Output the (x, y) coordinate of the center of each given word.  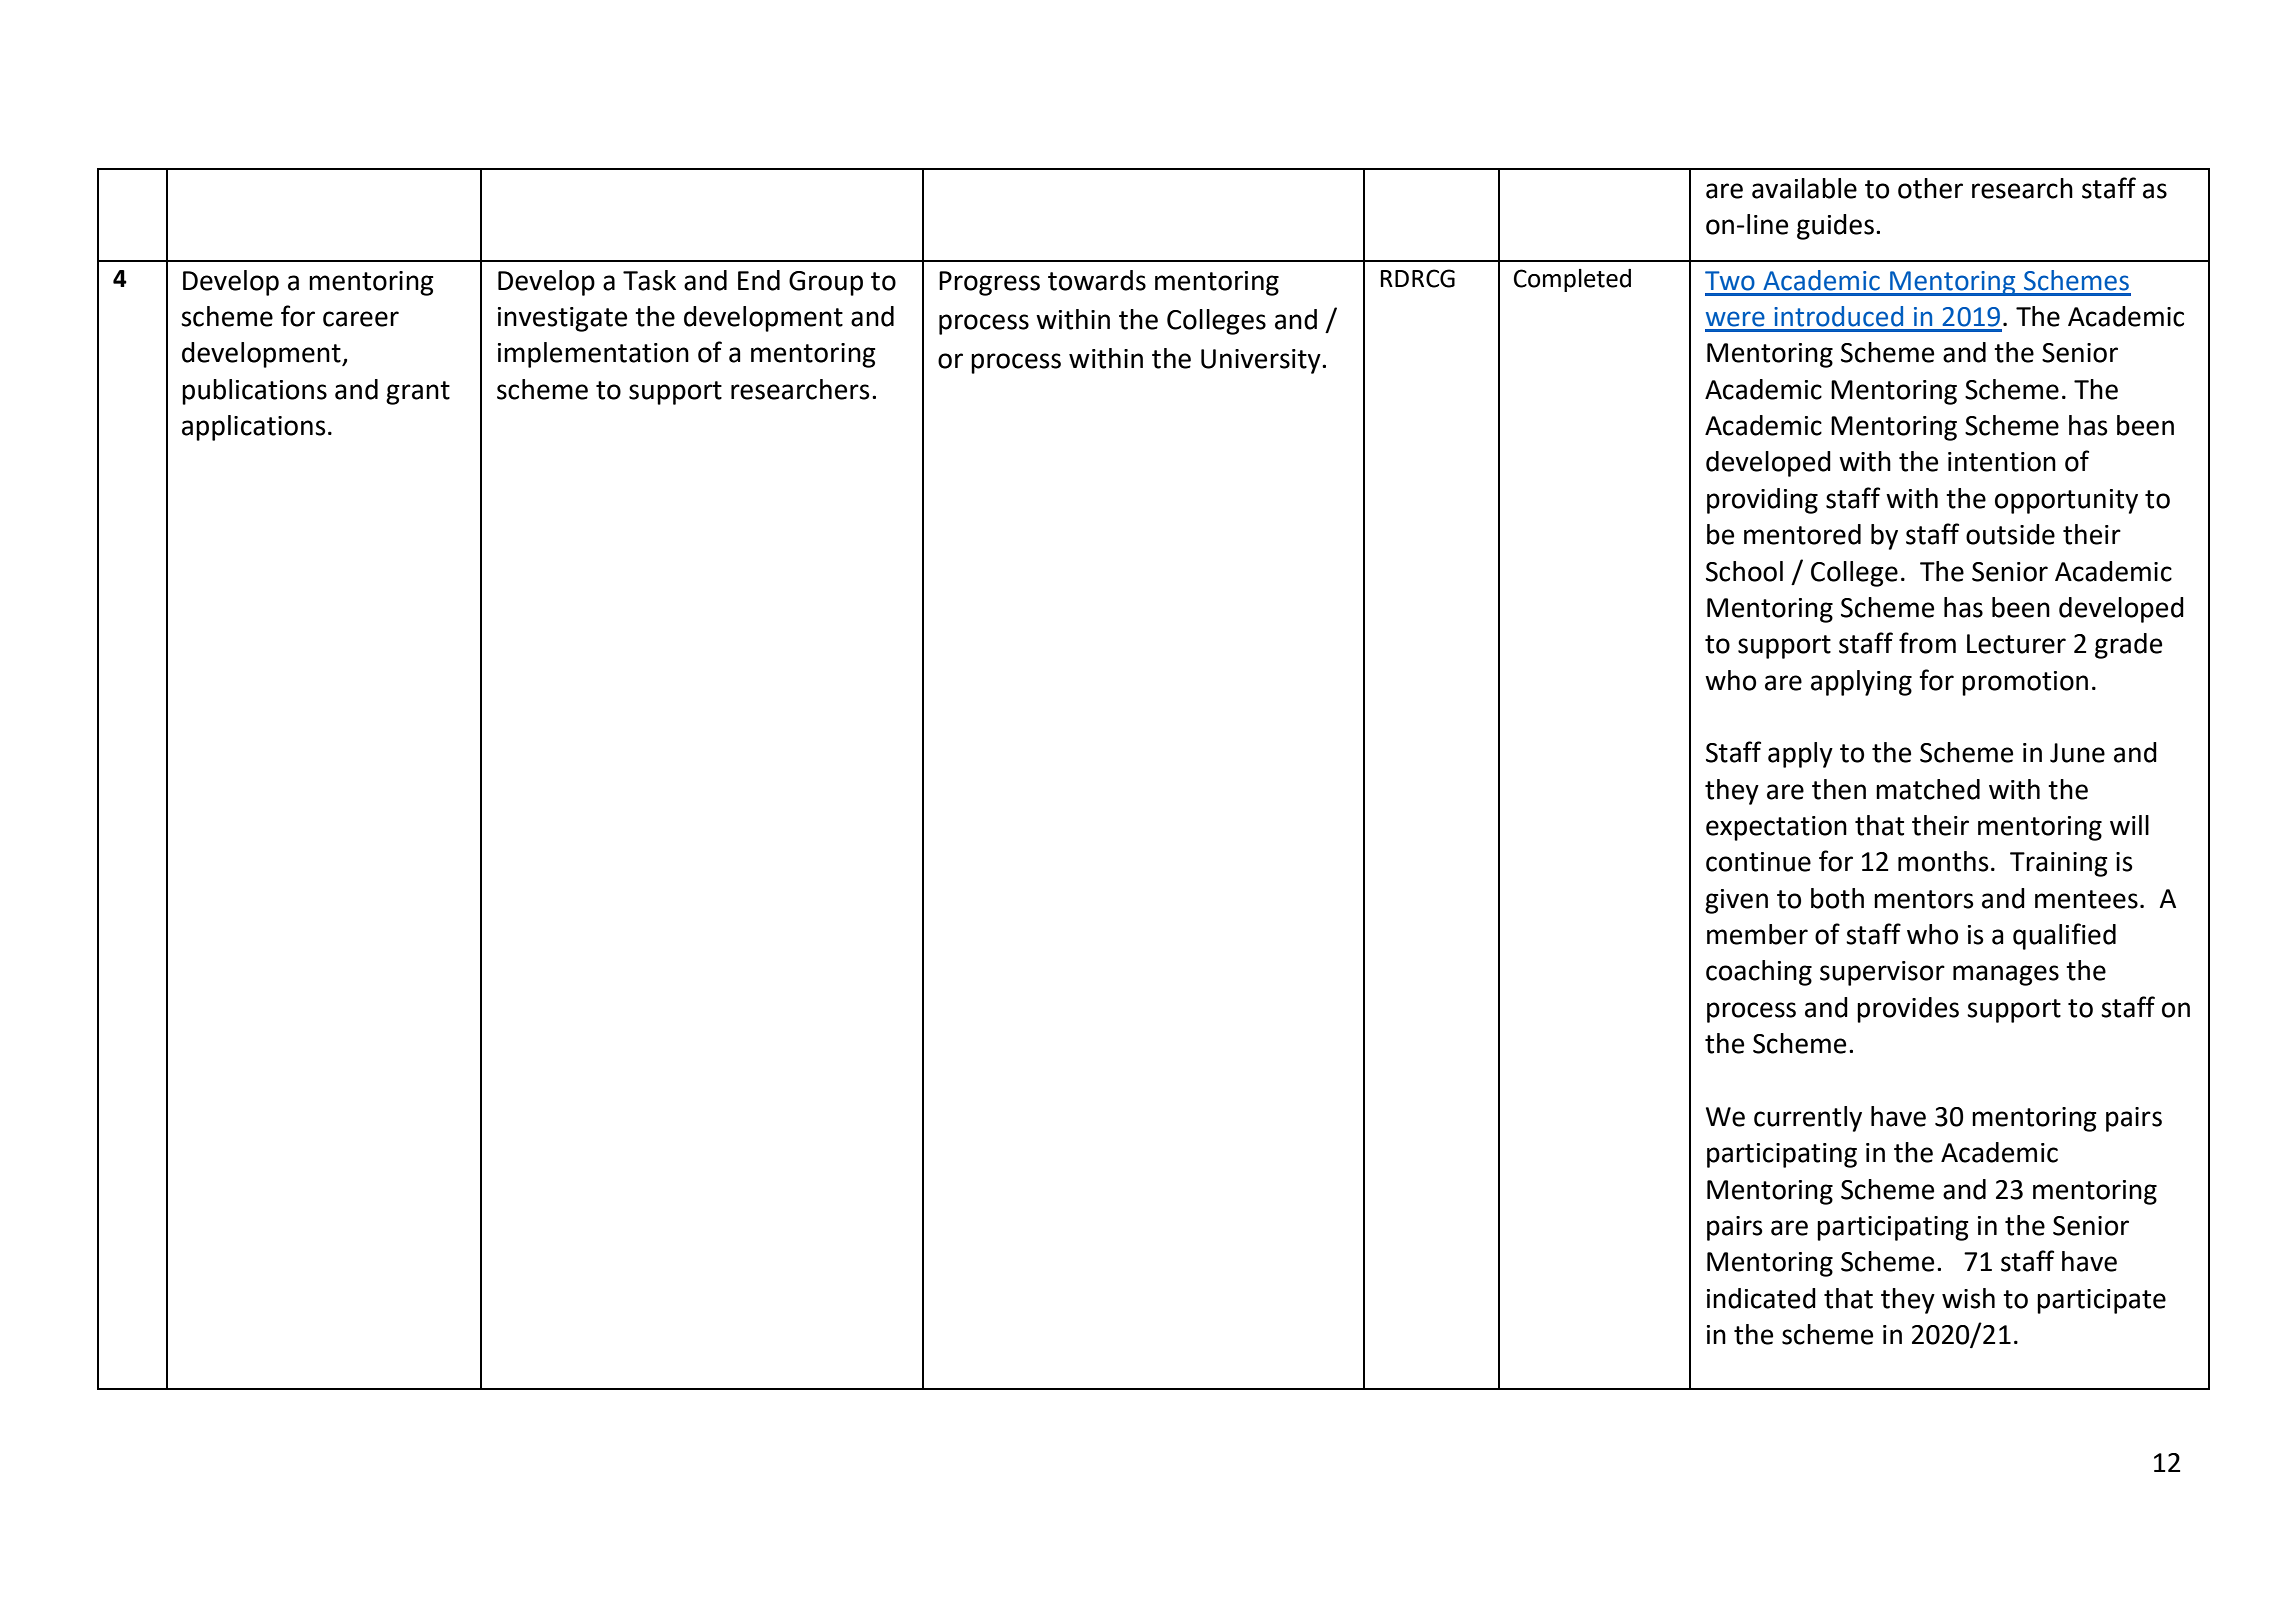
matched (1928, 789)
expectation (1776, 828)
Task (649, 280)
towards (1097, 280)
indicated (1761, 1298)
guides (1835, 227)
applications (254, 428)
